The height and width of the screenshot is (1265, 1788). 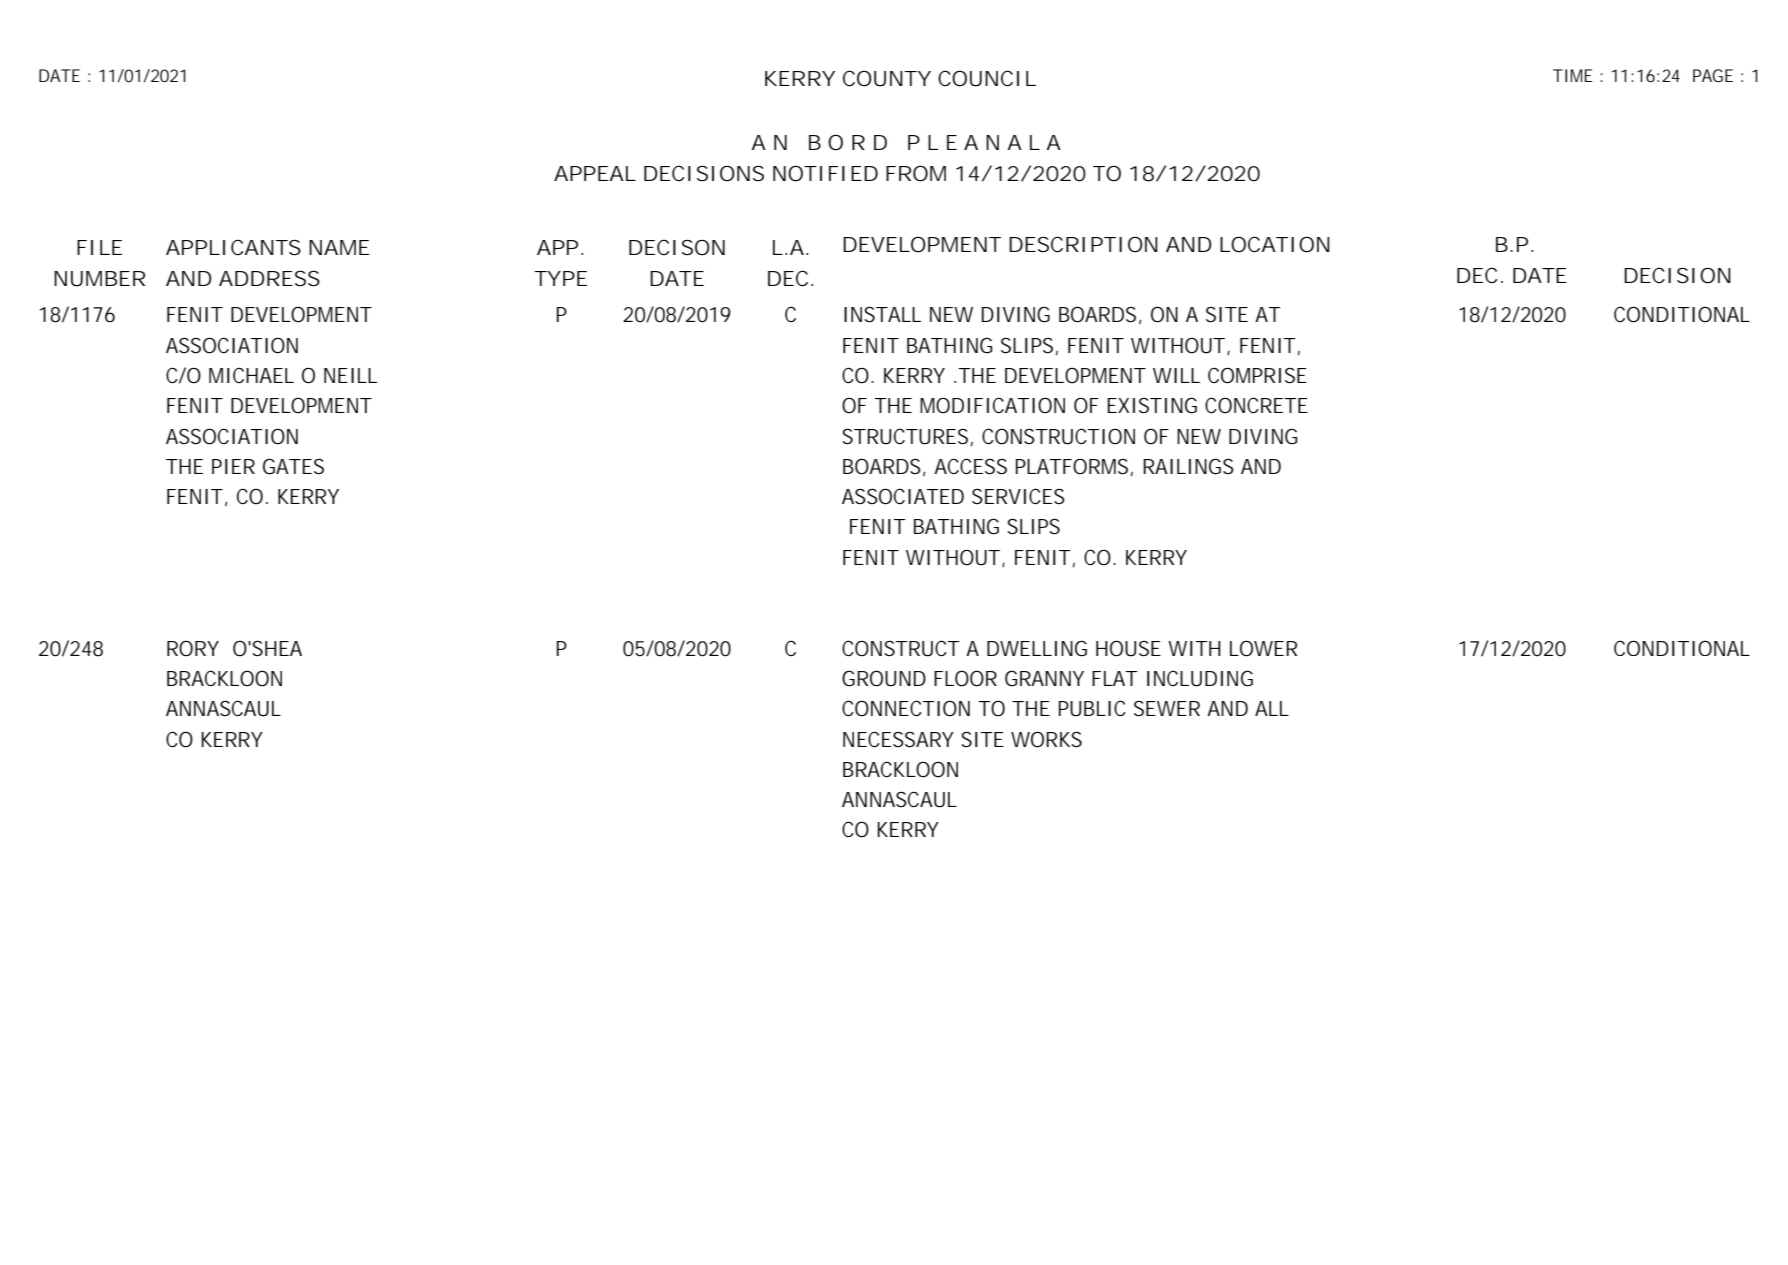 I want to click on APPEAL, so click(x=595, y=173).
